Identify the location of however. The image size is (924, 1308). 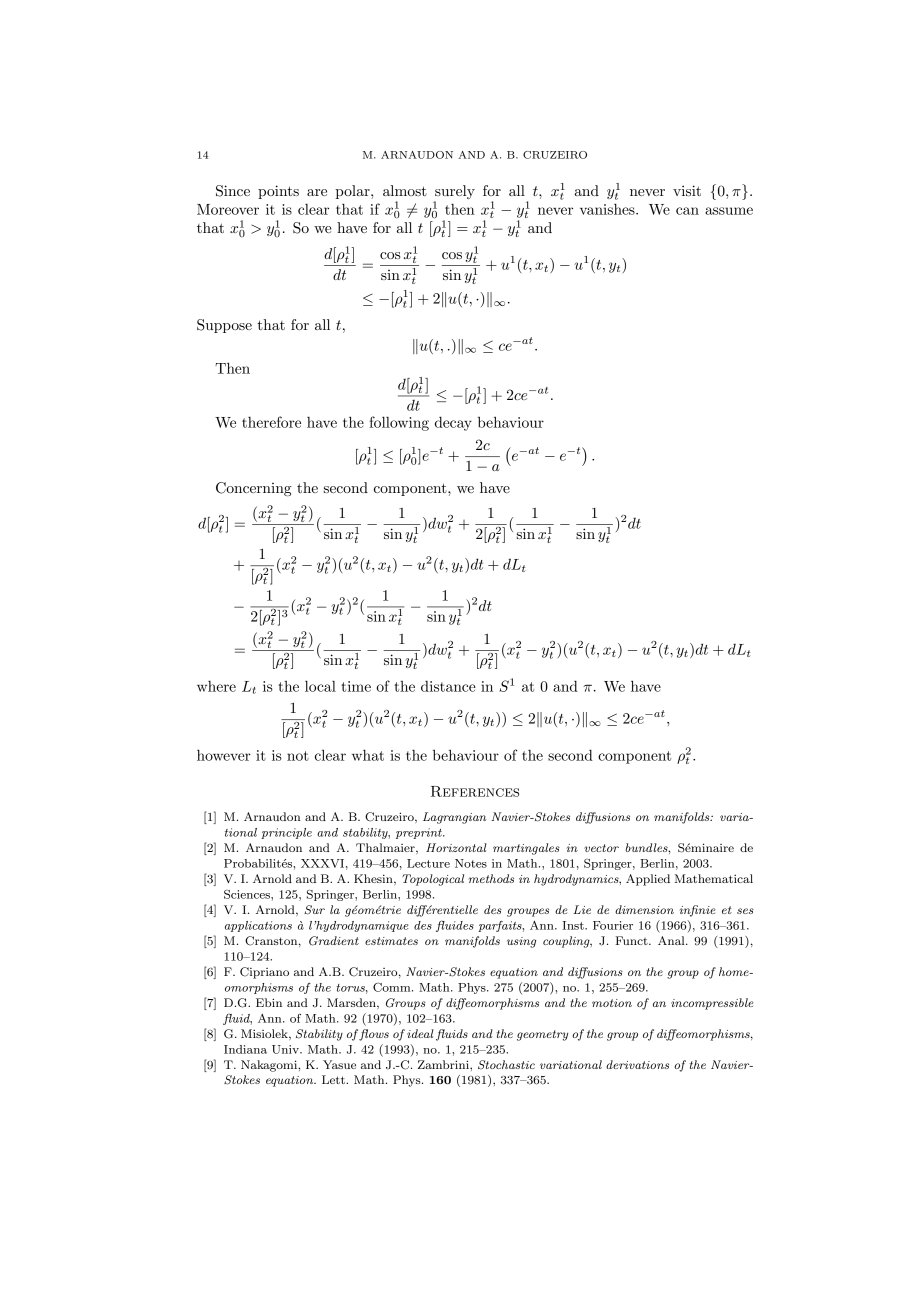
(224, 755).
